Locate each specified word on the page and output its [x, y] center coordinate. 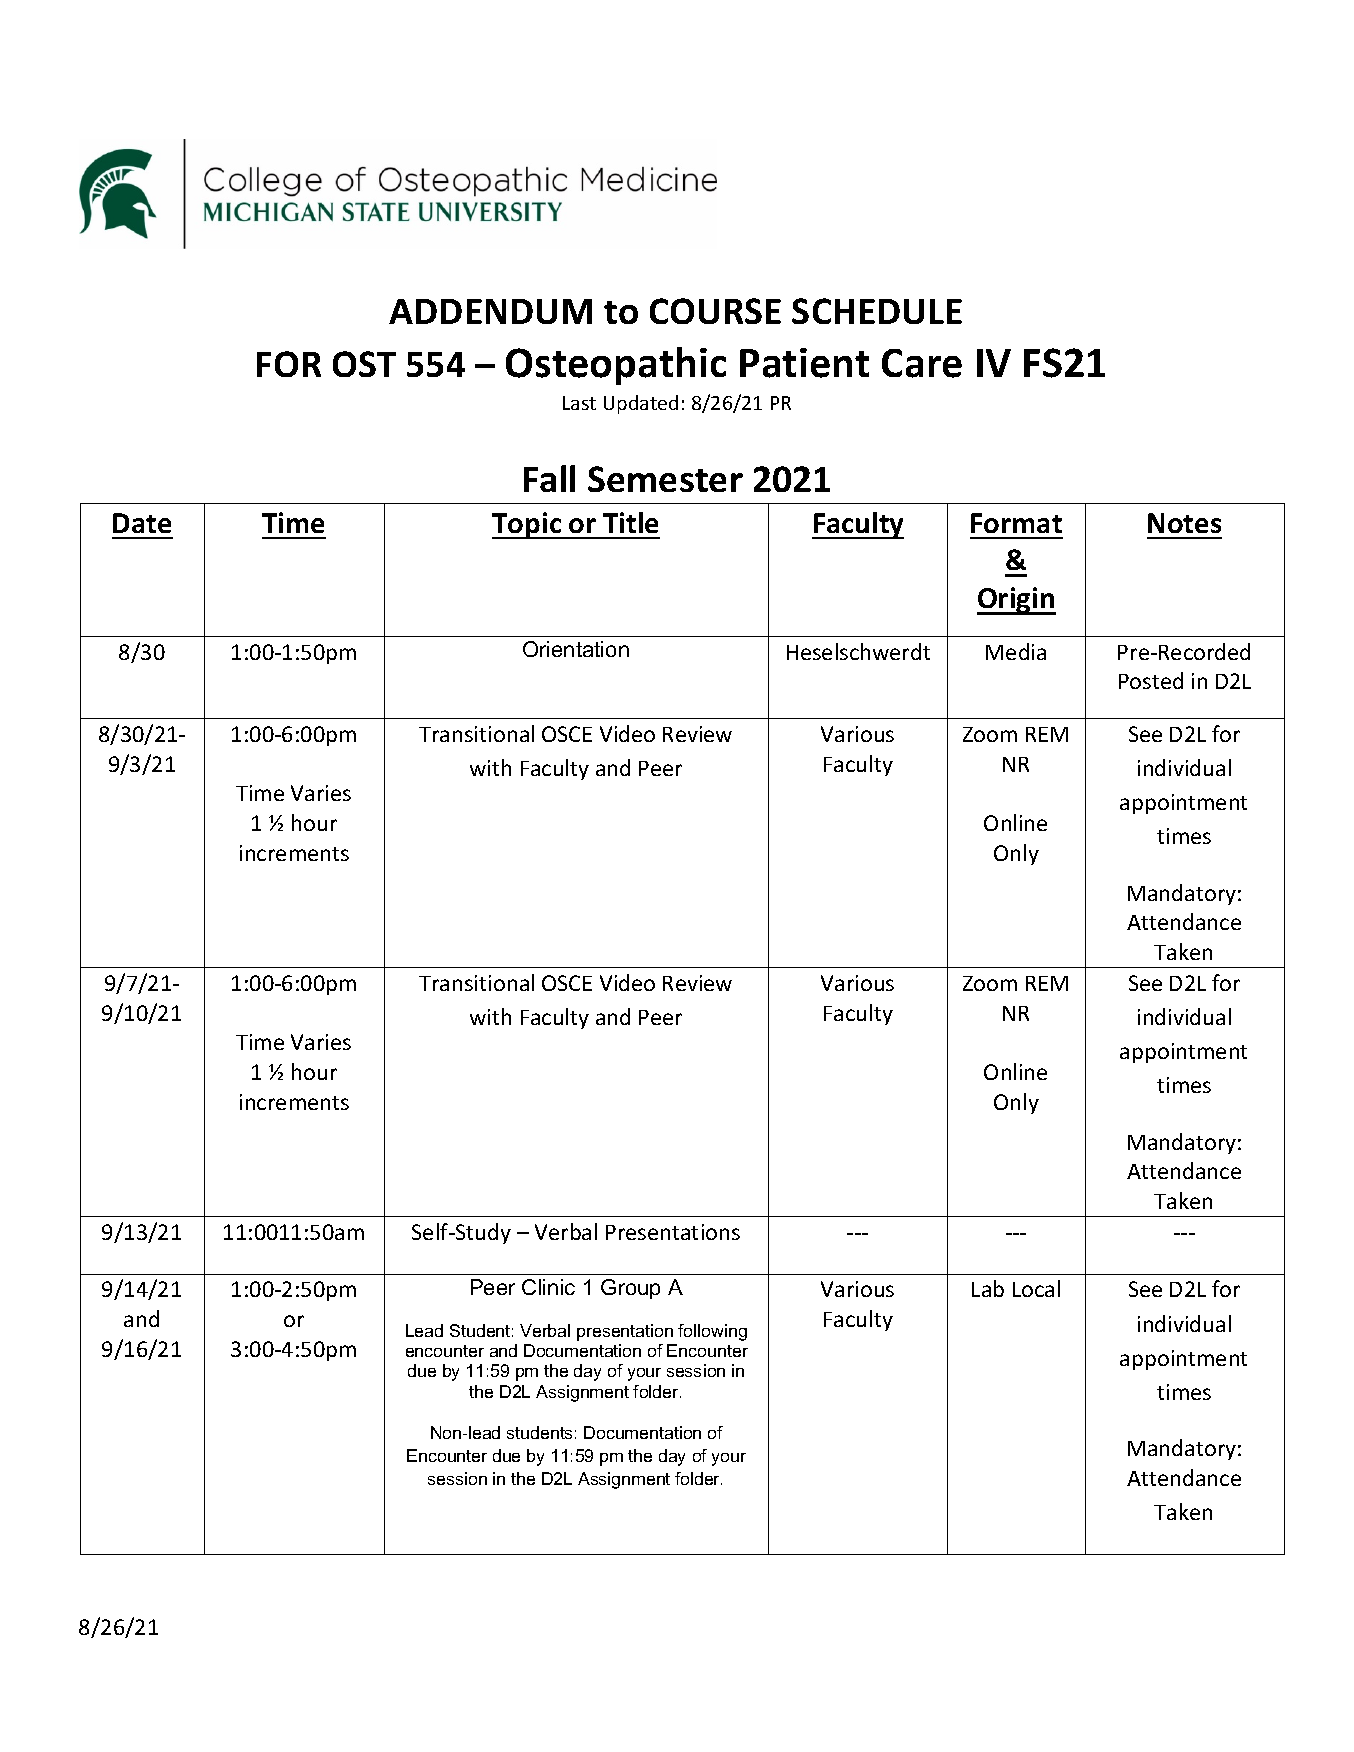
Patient [804, 363]
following [712, 1332]
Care [922, 363]
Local [1036, 1288]
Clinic [548, 1287]
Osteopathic [616, 366]
